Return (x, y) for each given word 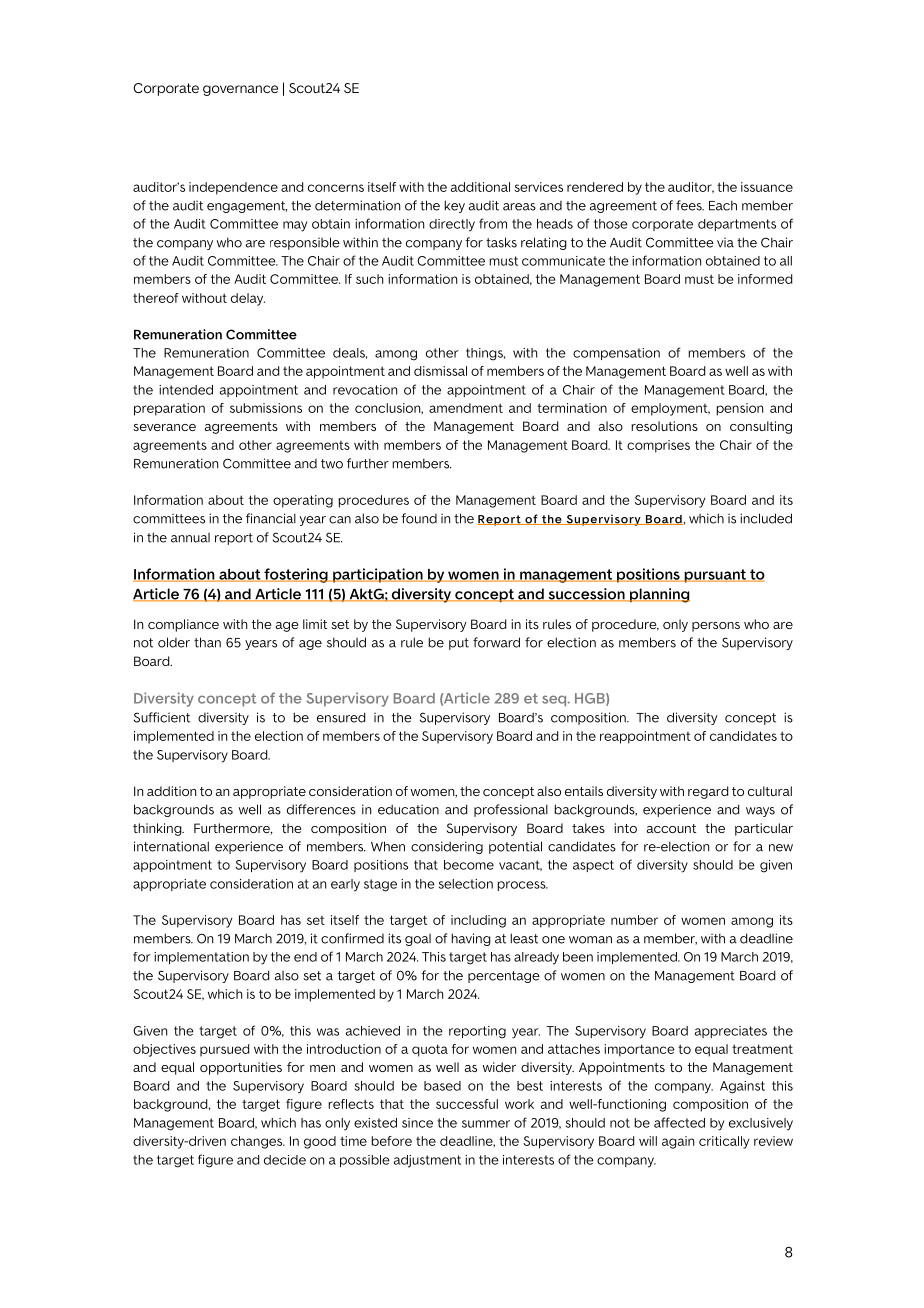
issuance (767, 187)
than (207, 642)
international (171, 846)
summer (486, 1124)
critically (724, 1142)
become (469, 865)
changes (258, 1142)
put (459, 644)
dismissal (440, 371)
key (454, 206)
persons (716, 627)
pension (739, 409)
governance (240, 90)
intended (186, 390)
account (671, 828)
